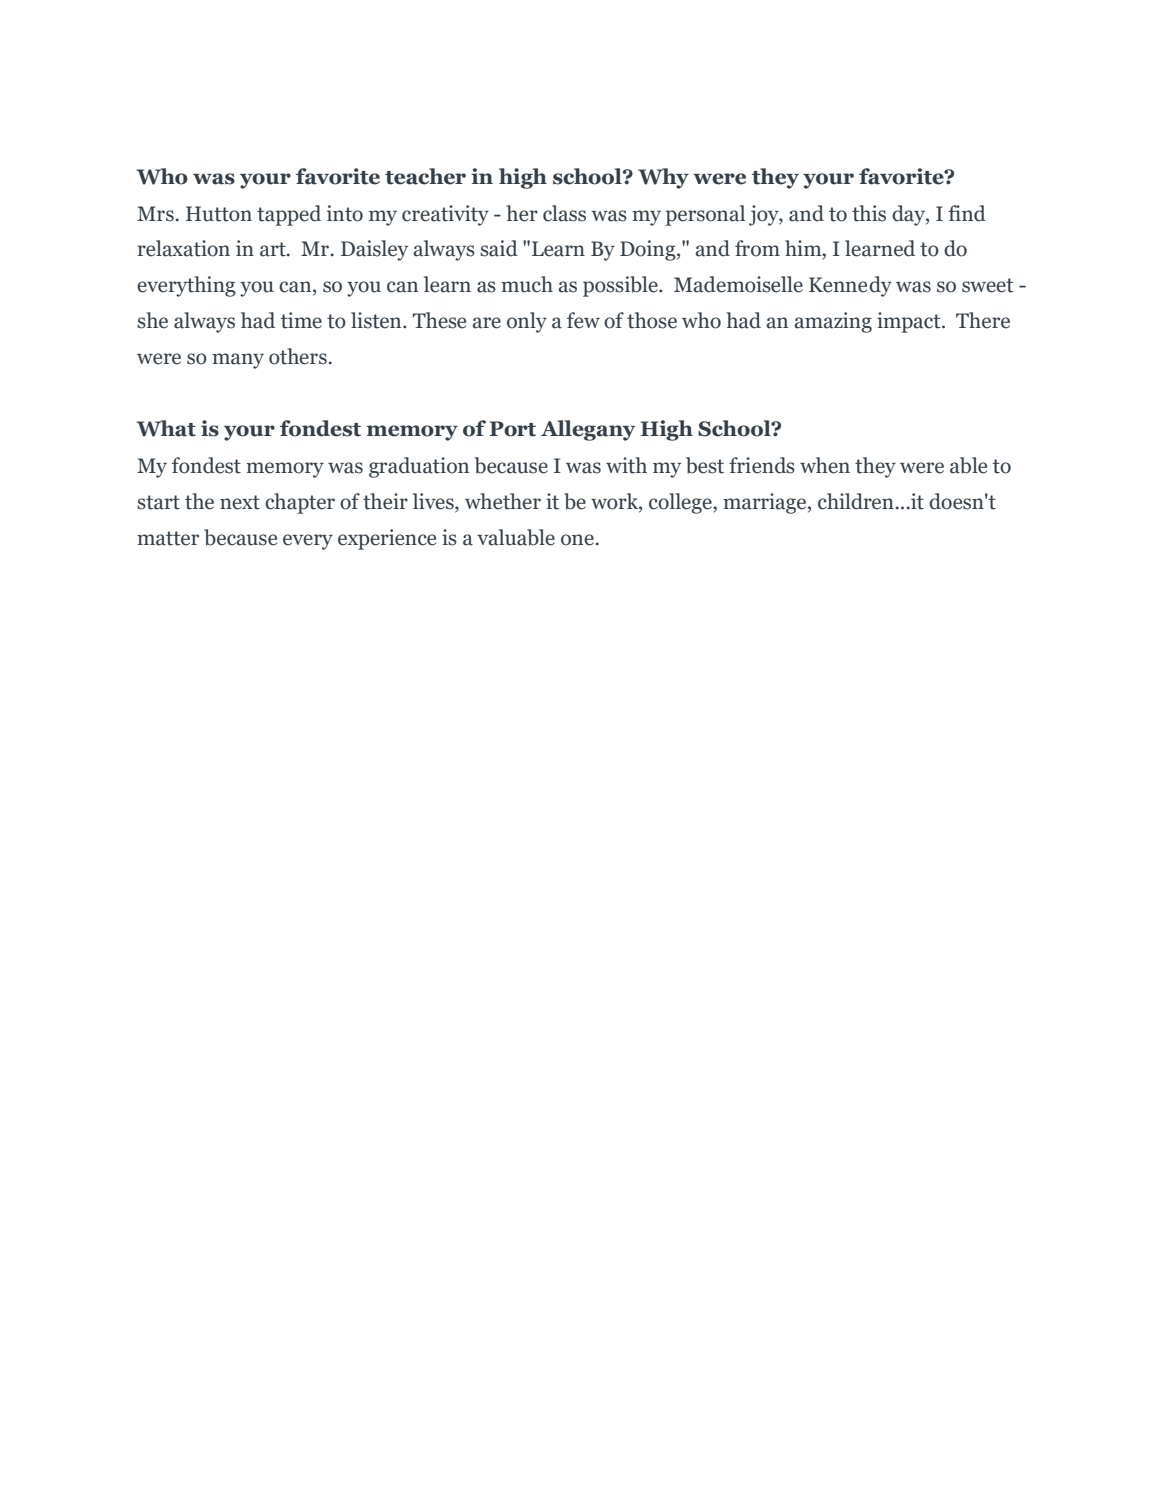 The width and height of the screenshot is (1166, 1509). I want to click on this, so click(869, 213).
